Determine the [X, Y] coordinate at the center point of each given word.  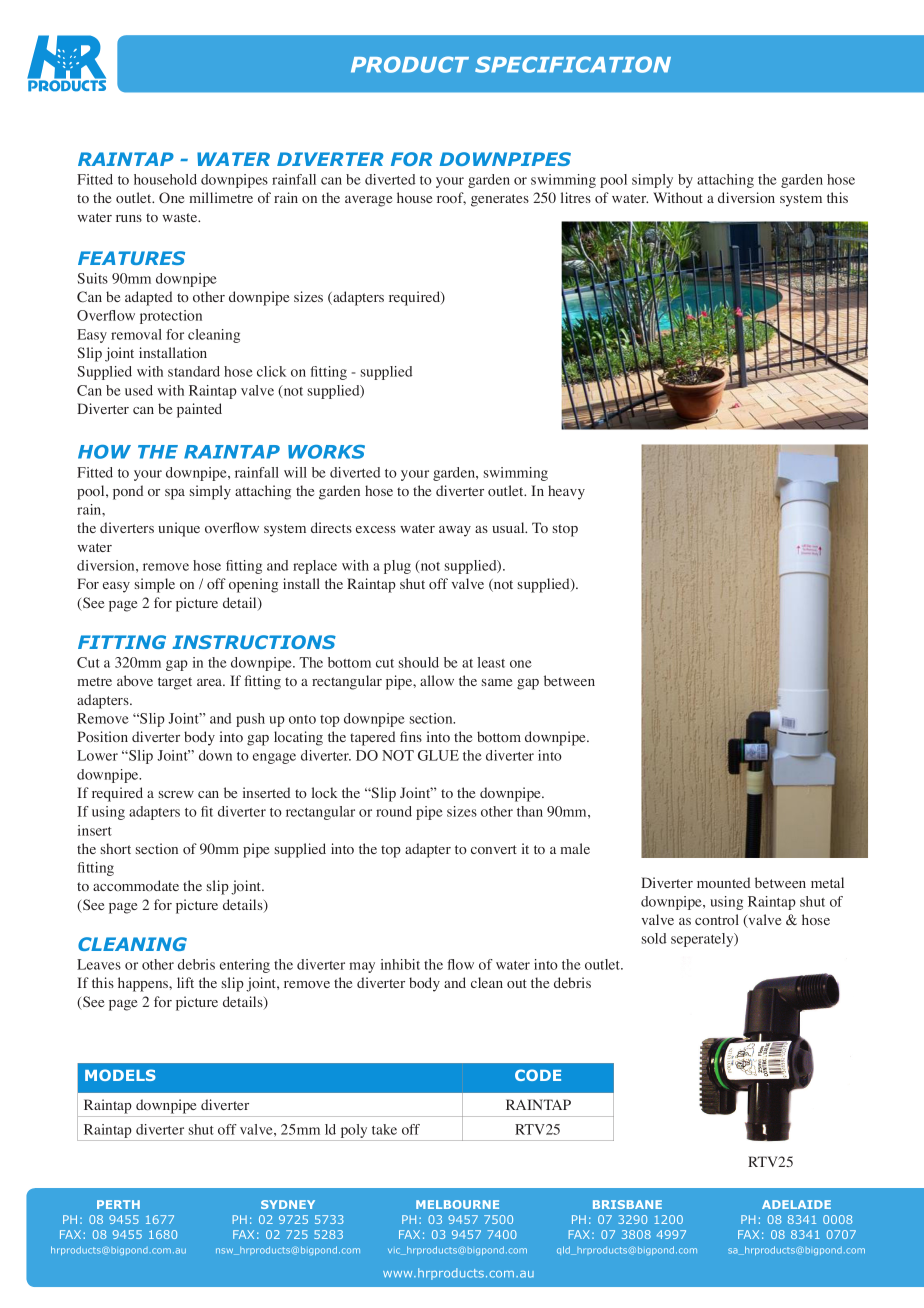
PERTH [118, 1204]
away [455, 531]
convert [494, 849]
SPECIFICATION [573, 64]
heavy [566, 492]
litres [576, 197]
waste [181, 217]
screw [176, 794]
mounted [723, 882]
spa [175, 494]
